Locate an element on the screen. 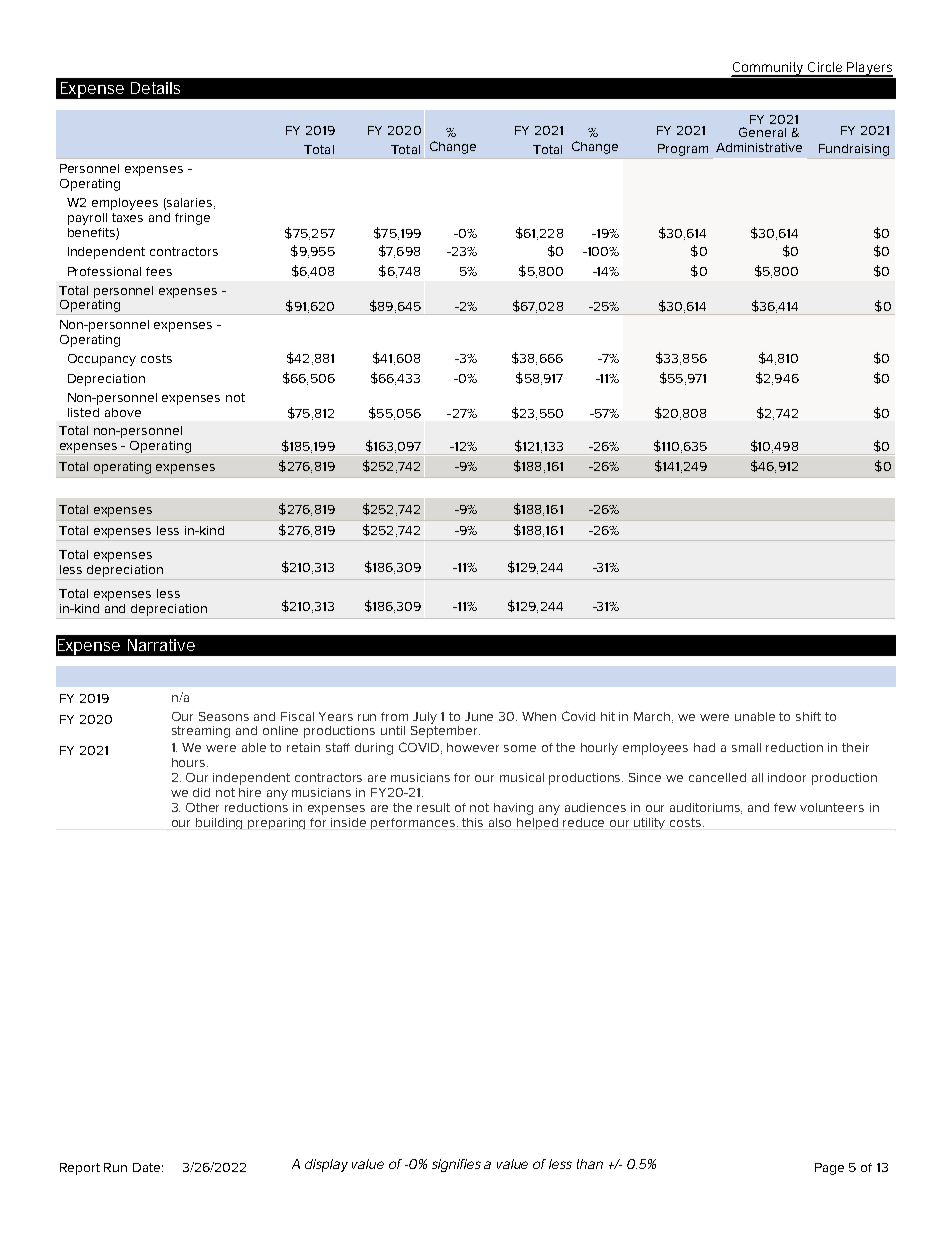  did is located at coordinates (201, 792).
